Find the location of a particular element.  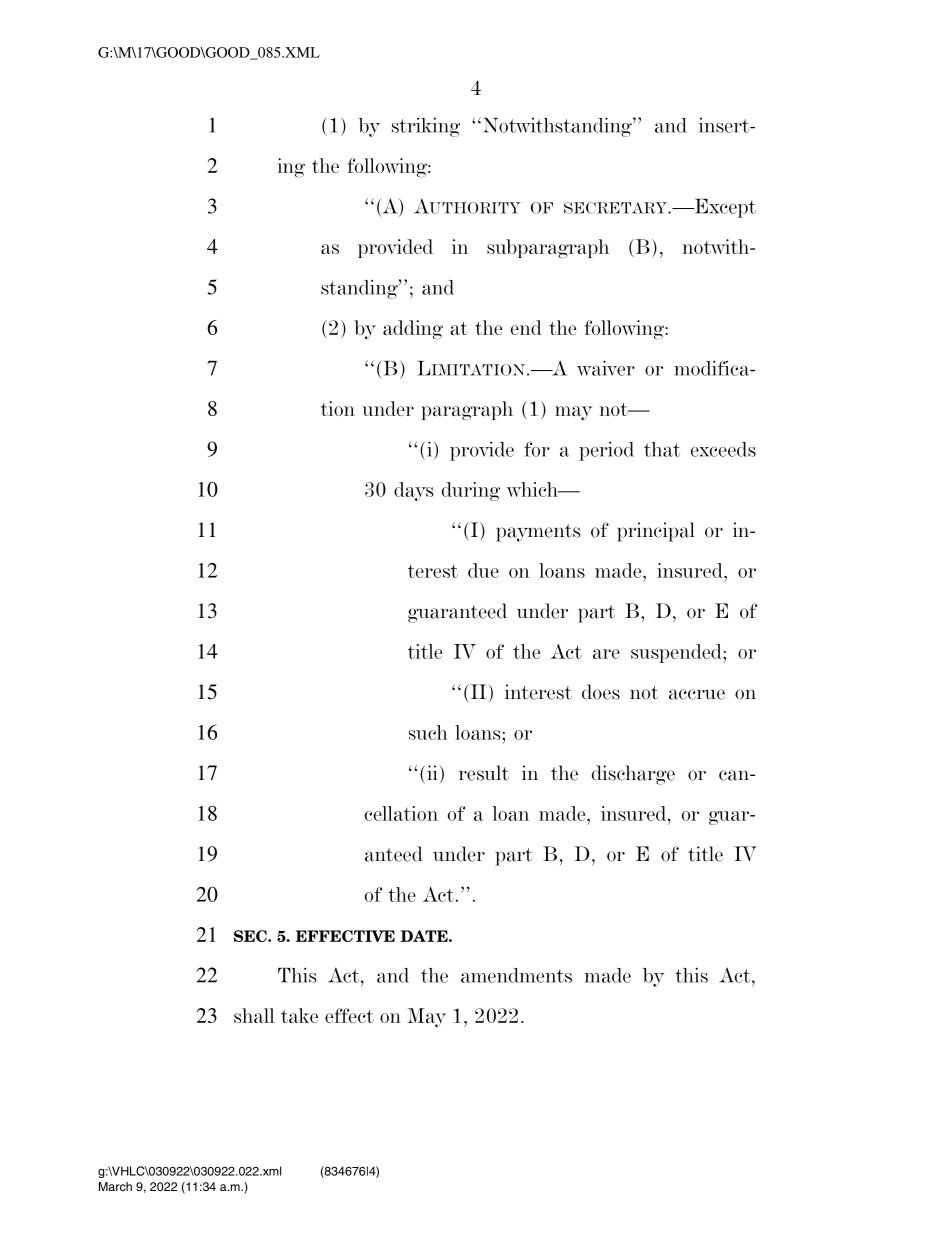

due is located at coordinates (483, 570).
